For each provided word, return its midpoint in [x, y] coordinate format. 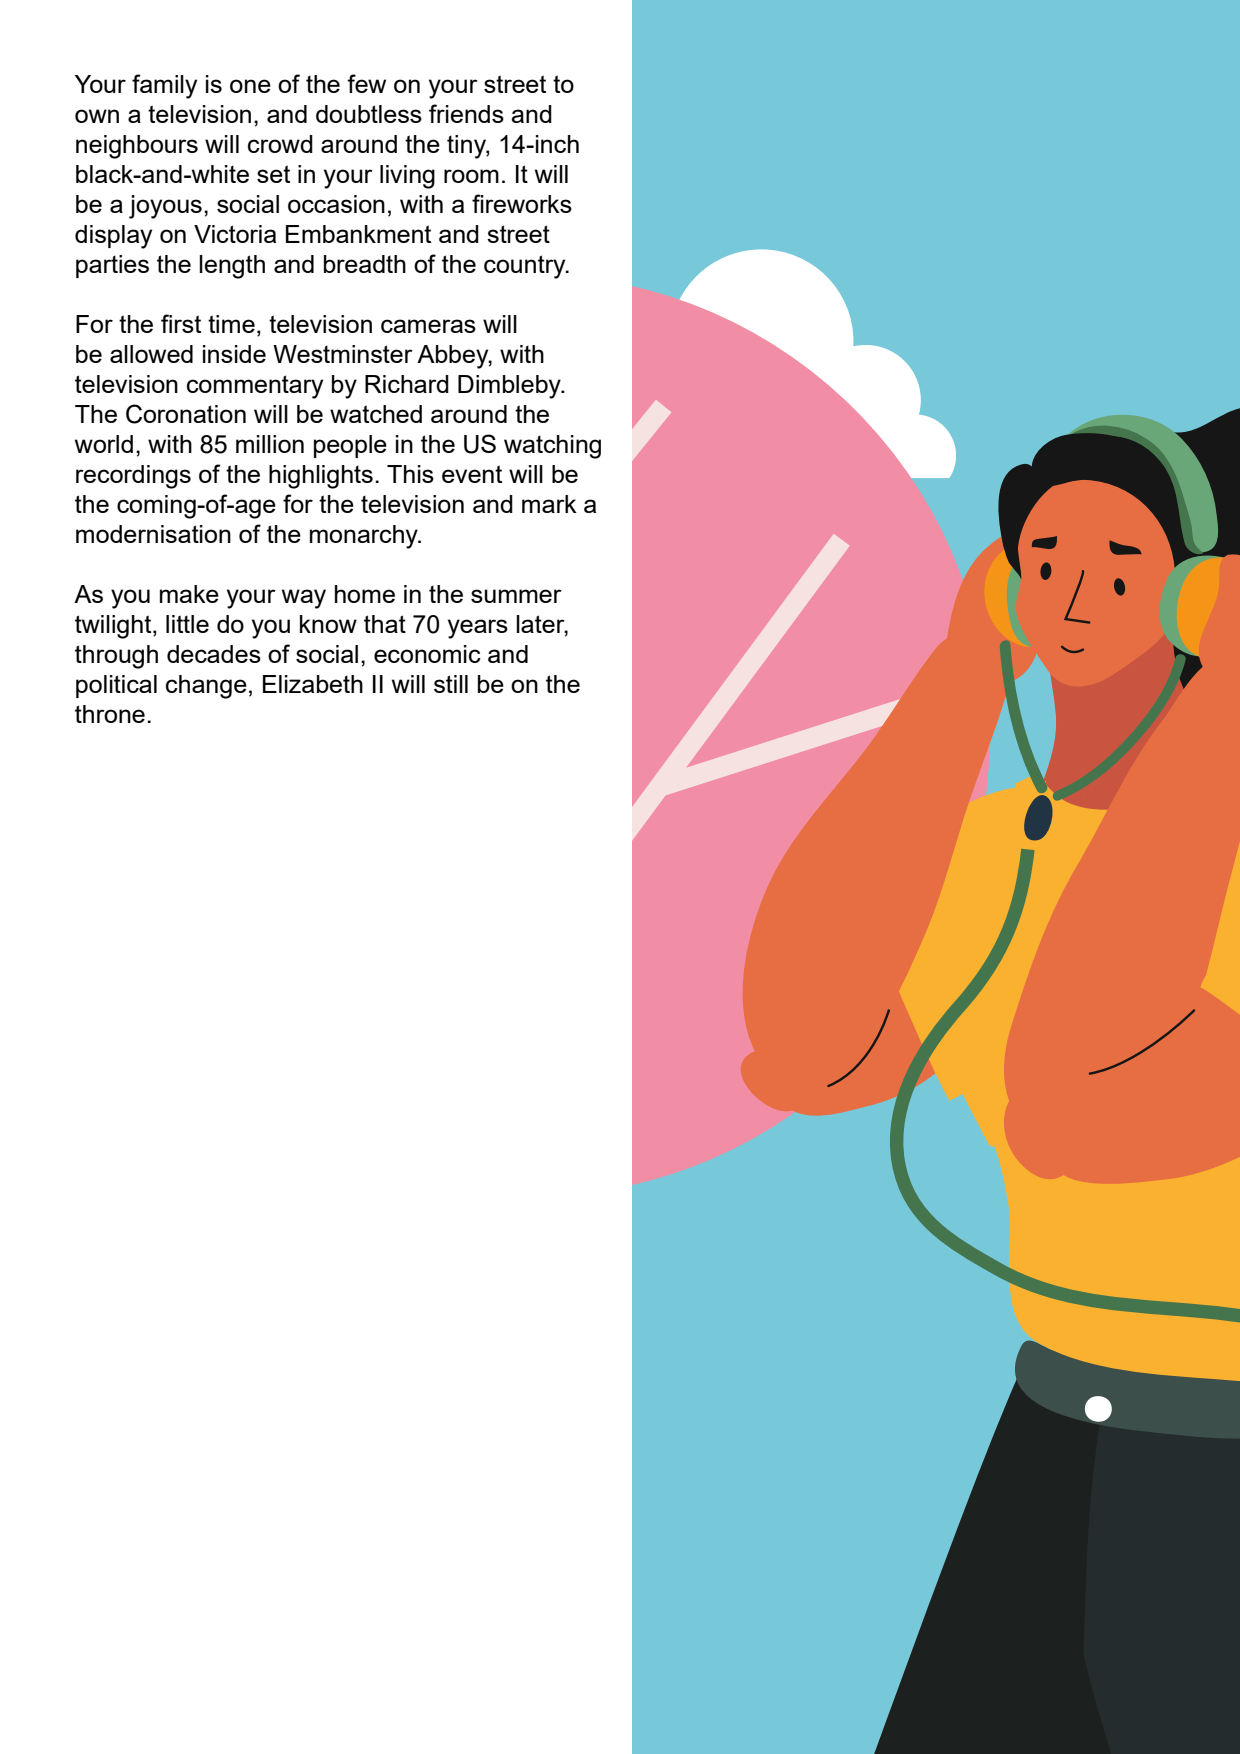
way [304, 599]
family [164, 86]
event [472, 474]
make [189, 594]
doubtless [369, 114]
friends [466, 113]
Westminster [343, 354]
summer [516, 596]
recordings [133, 477]
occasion [336, 204]
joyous [165, 207]
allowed [151, 354]
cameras [428, 326]
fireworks [522, 203]
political [116, 686]
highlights [321, 477]
